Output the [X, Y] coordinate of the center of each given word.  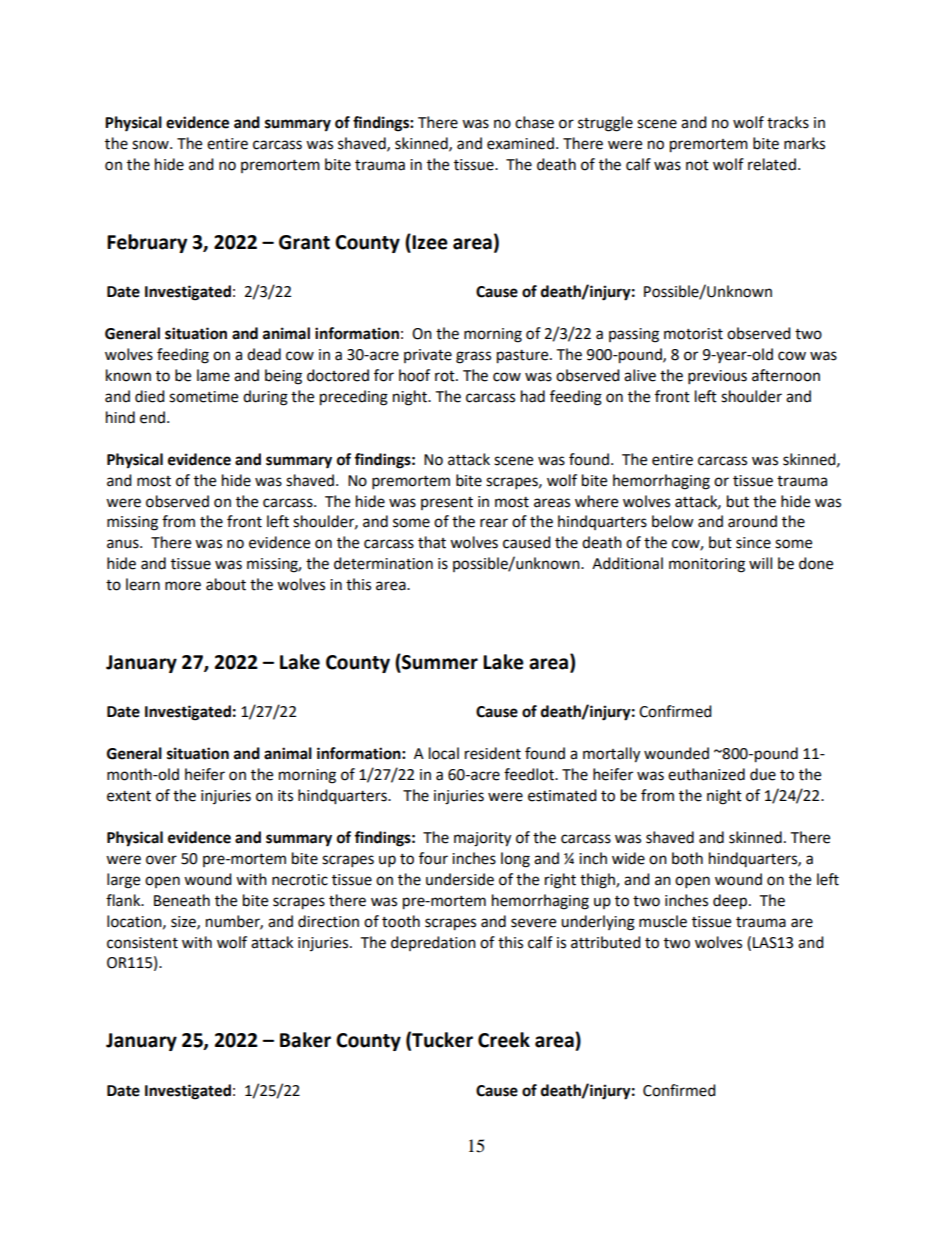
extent [129, 796]
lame [213, 375]
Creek [504, 1040]
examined [520, 143]
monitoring [707, 565]
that [432, 542]
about [226, 584]
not [697, 165]
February [147, 243]
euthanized [706, 774]
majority [482, 839]
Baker [305, 1040]
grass [473, 357]
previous [717, 377]
